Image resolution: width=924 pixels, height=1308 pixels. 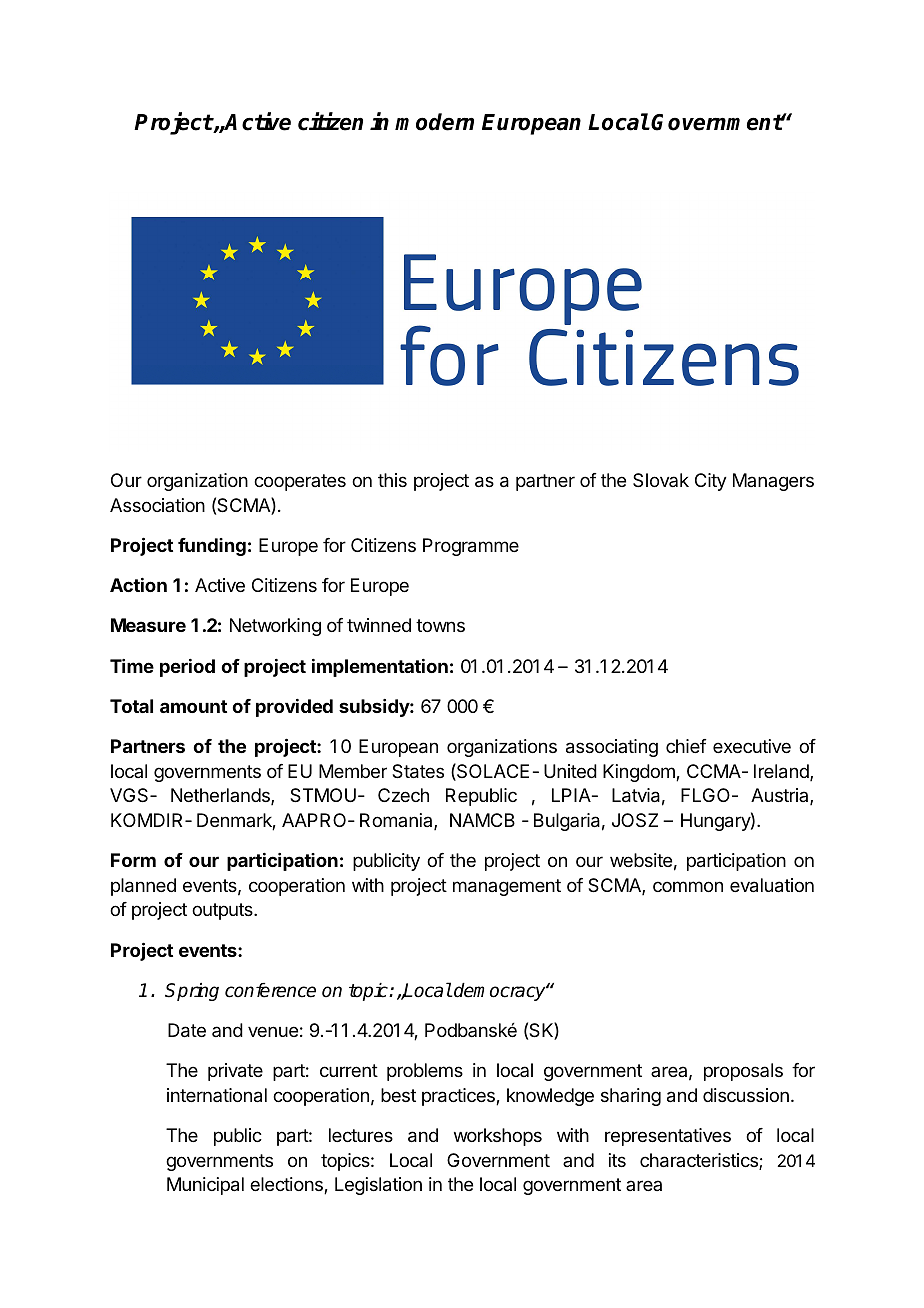 I want to click on modern, so click(x=434, y=122).
